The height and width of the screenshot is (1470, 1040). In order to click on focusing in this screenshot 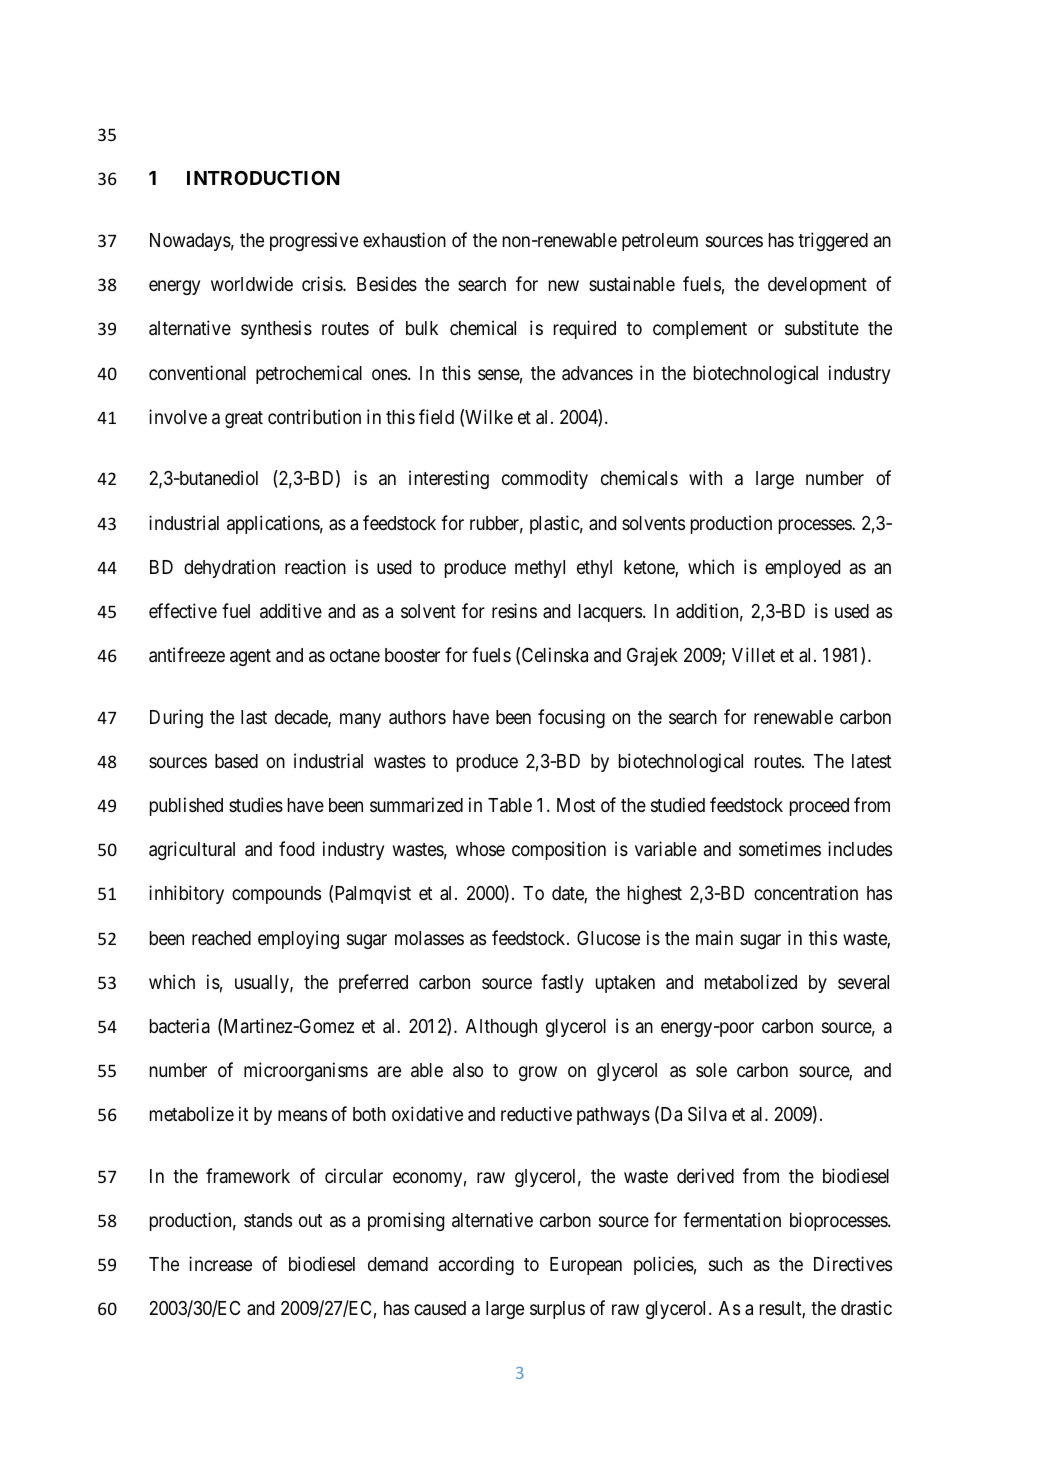, I will do `click(571, 718)`.
